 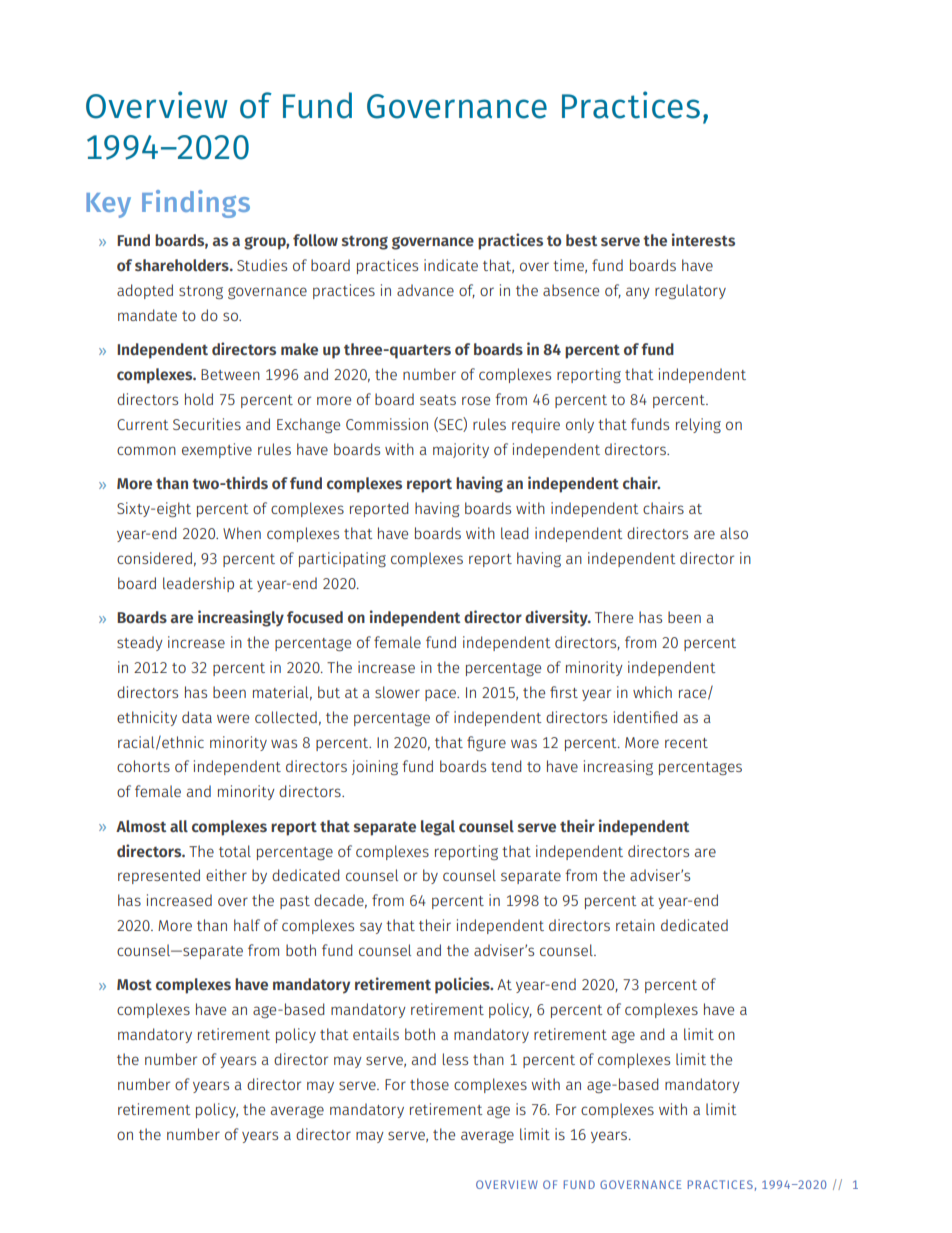 What do you see at coordinates (455, 1059) in the page?
I see `less` at bounding box center [455, 1059].
